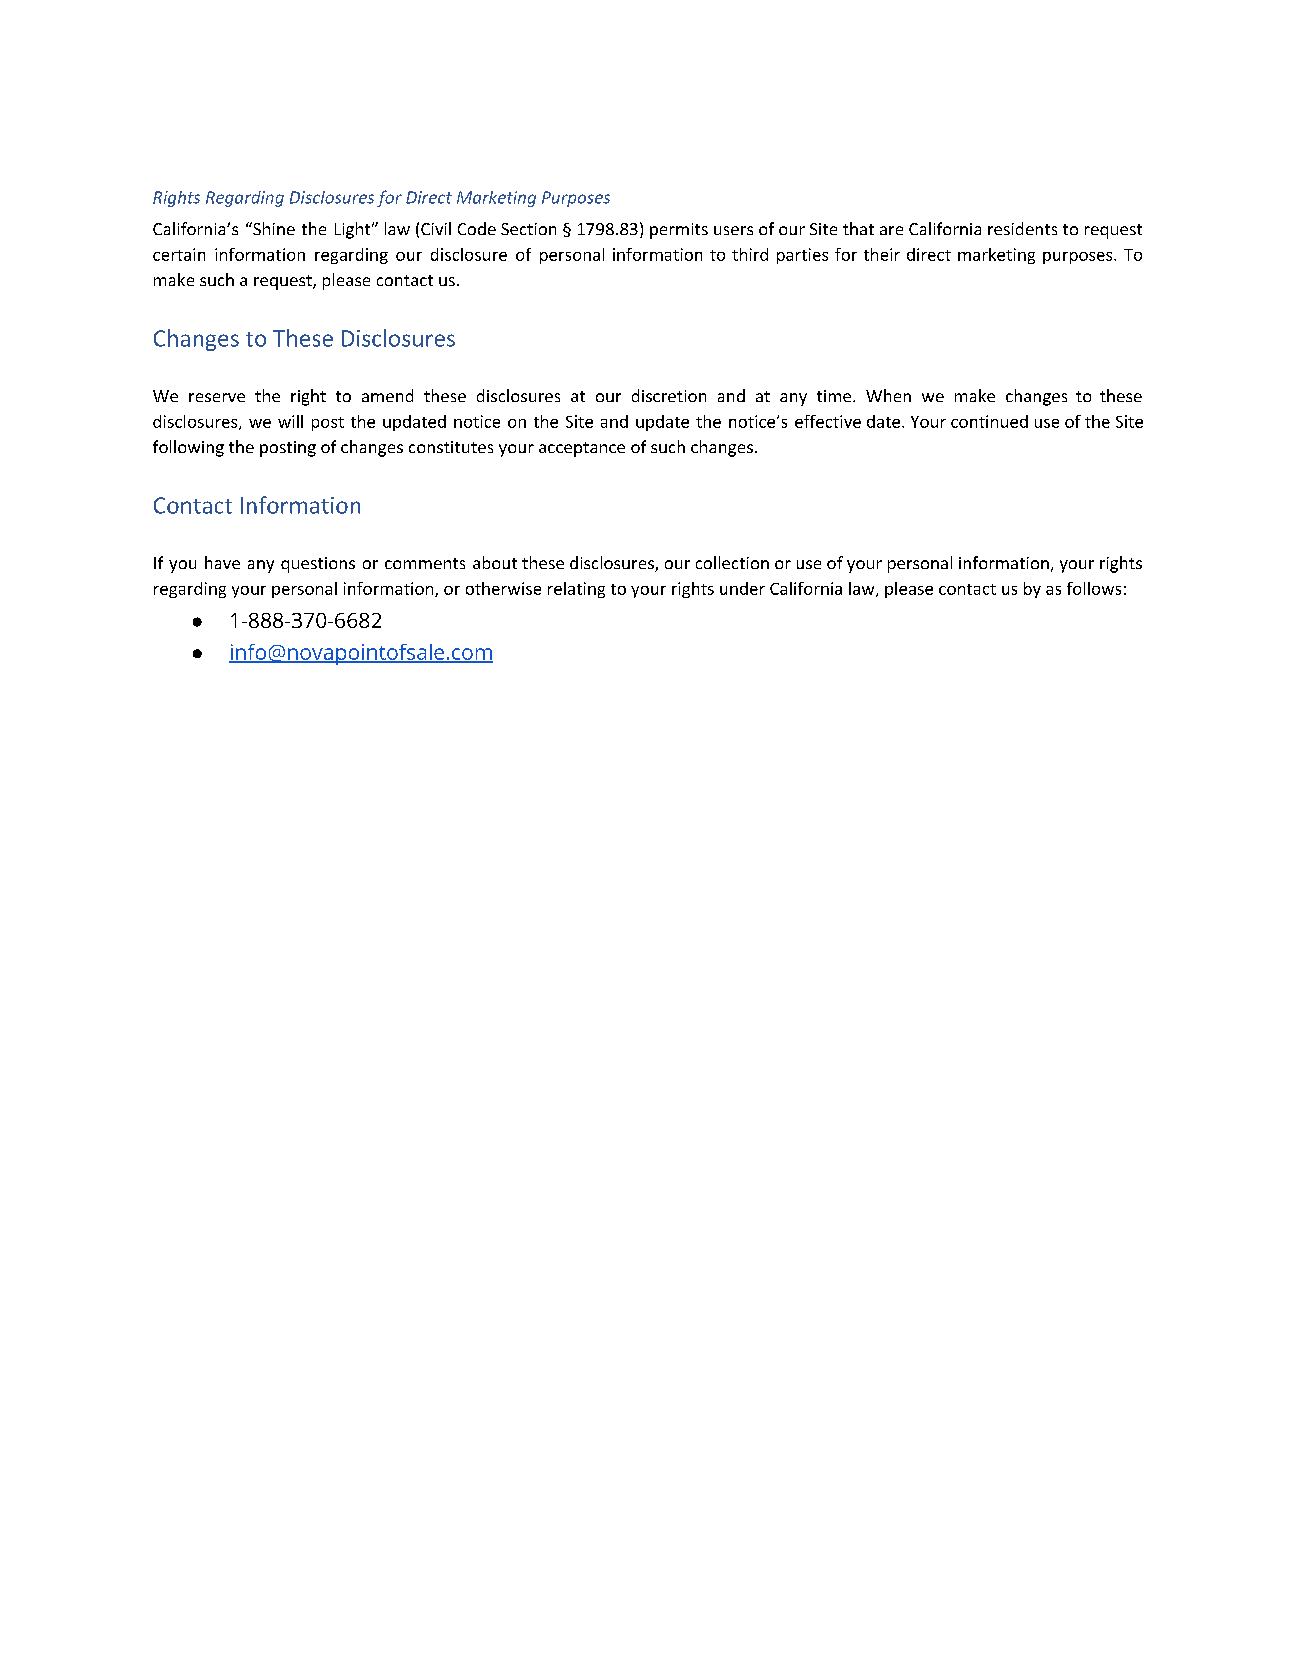  I want to click on certain, so click(179, 254).
